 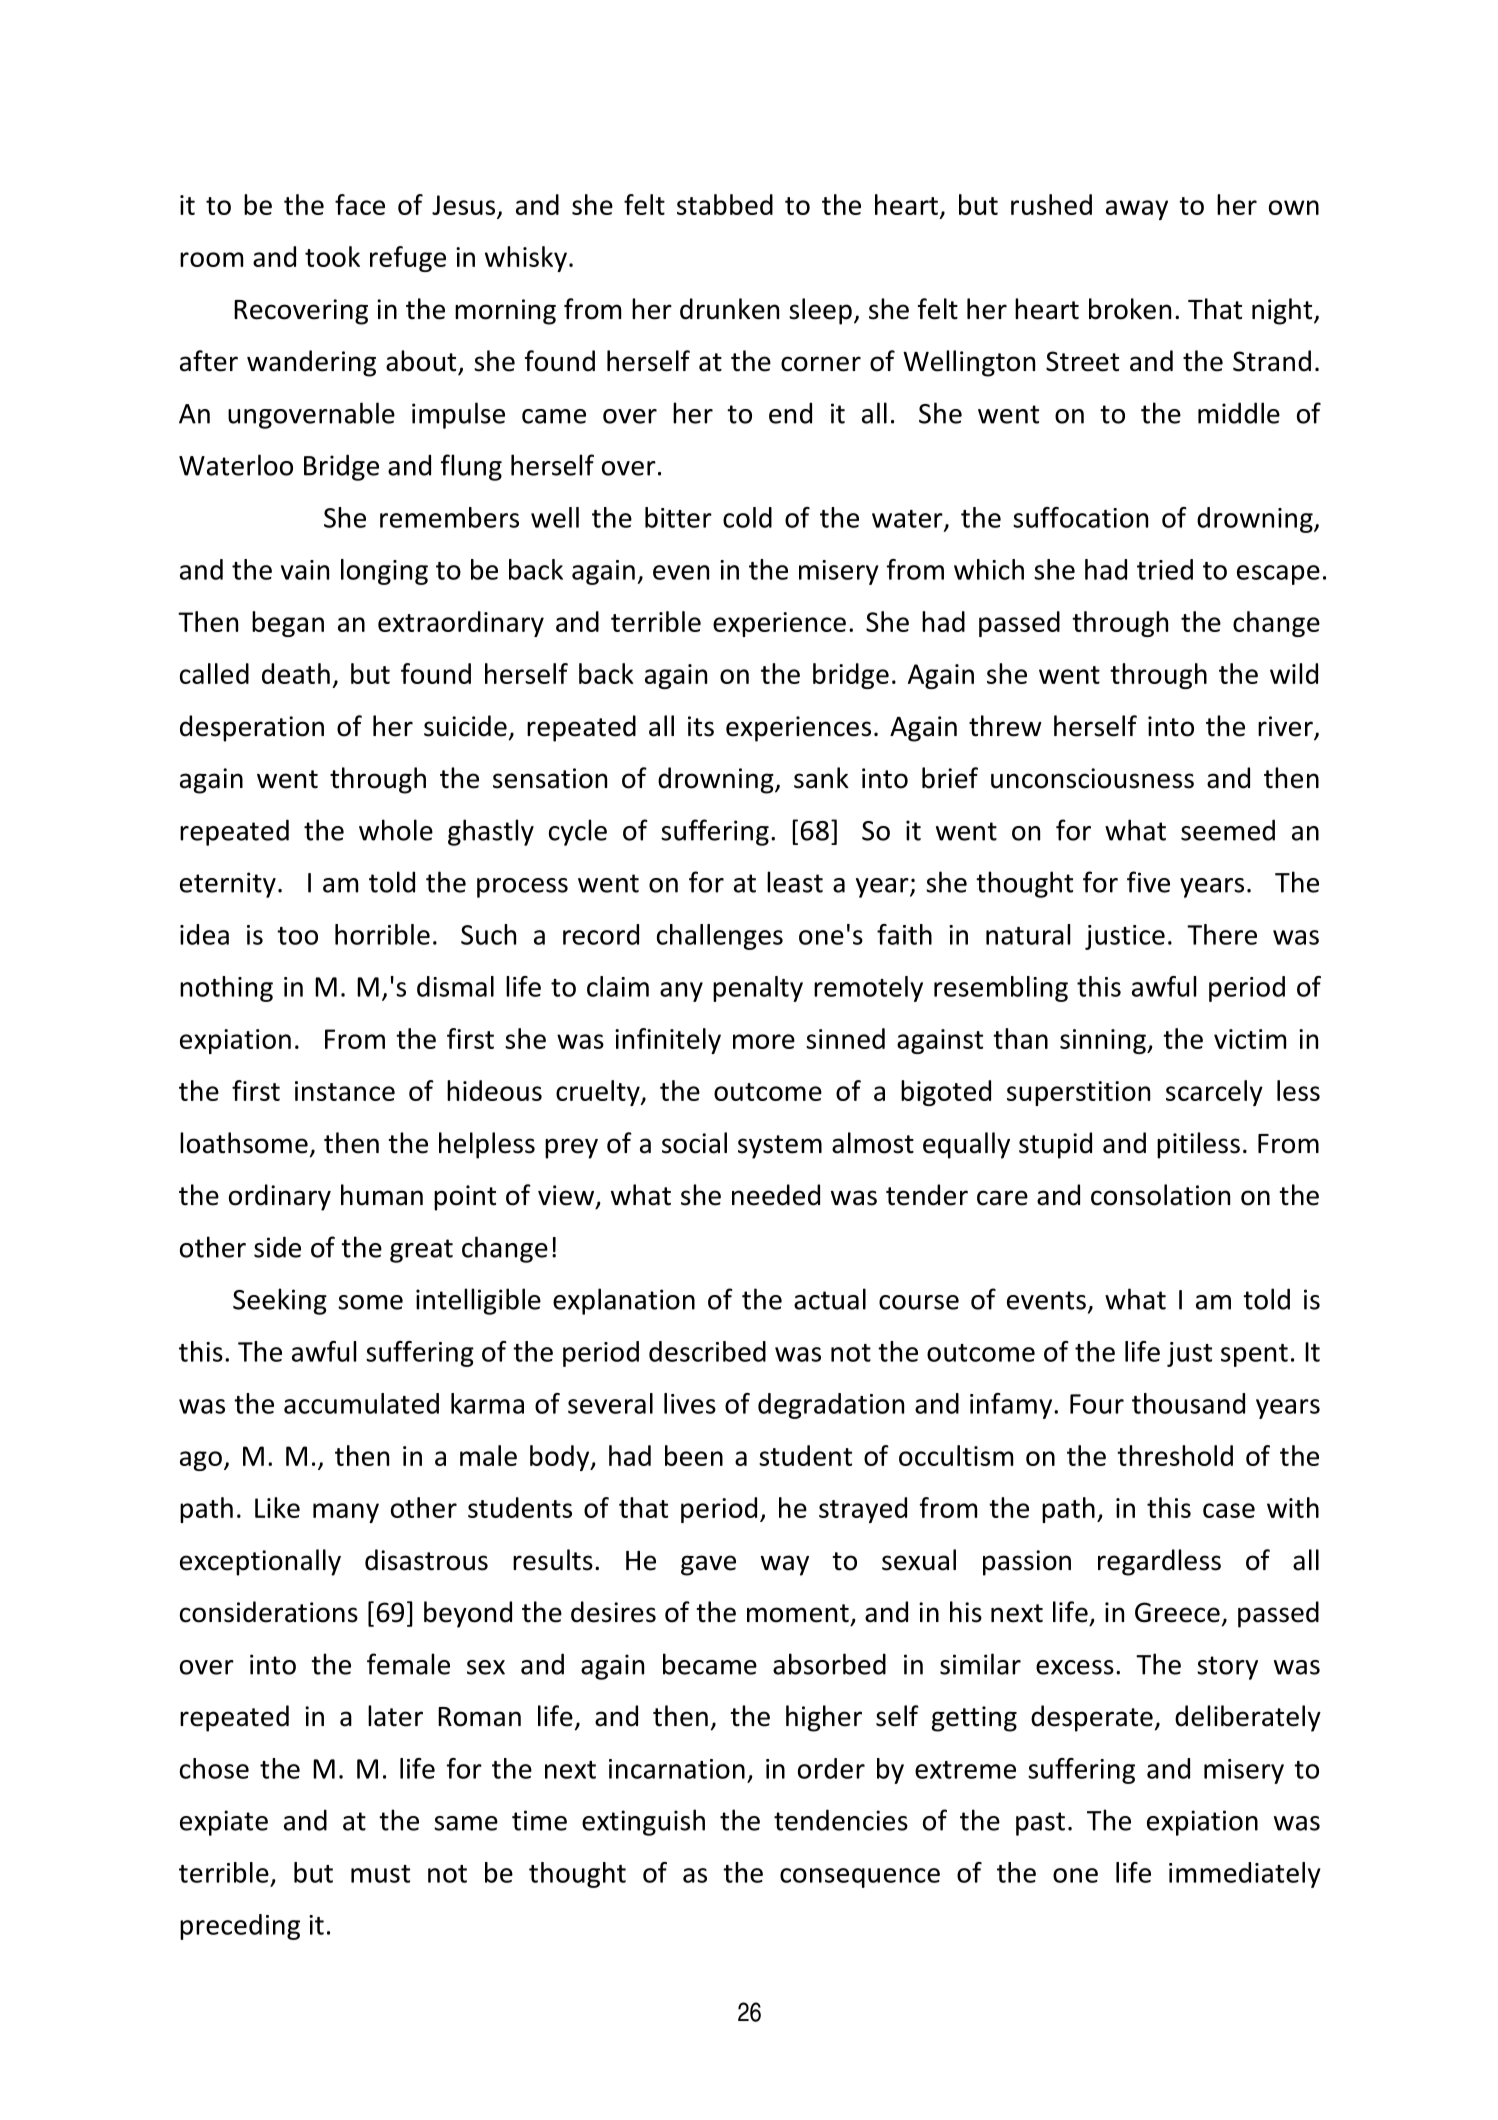 I want to click on immediately, so click(x=1245, y=1875).
